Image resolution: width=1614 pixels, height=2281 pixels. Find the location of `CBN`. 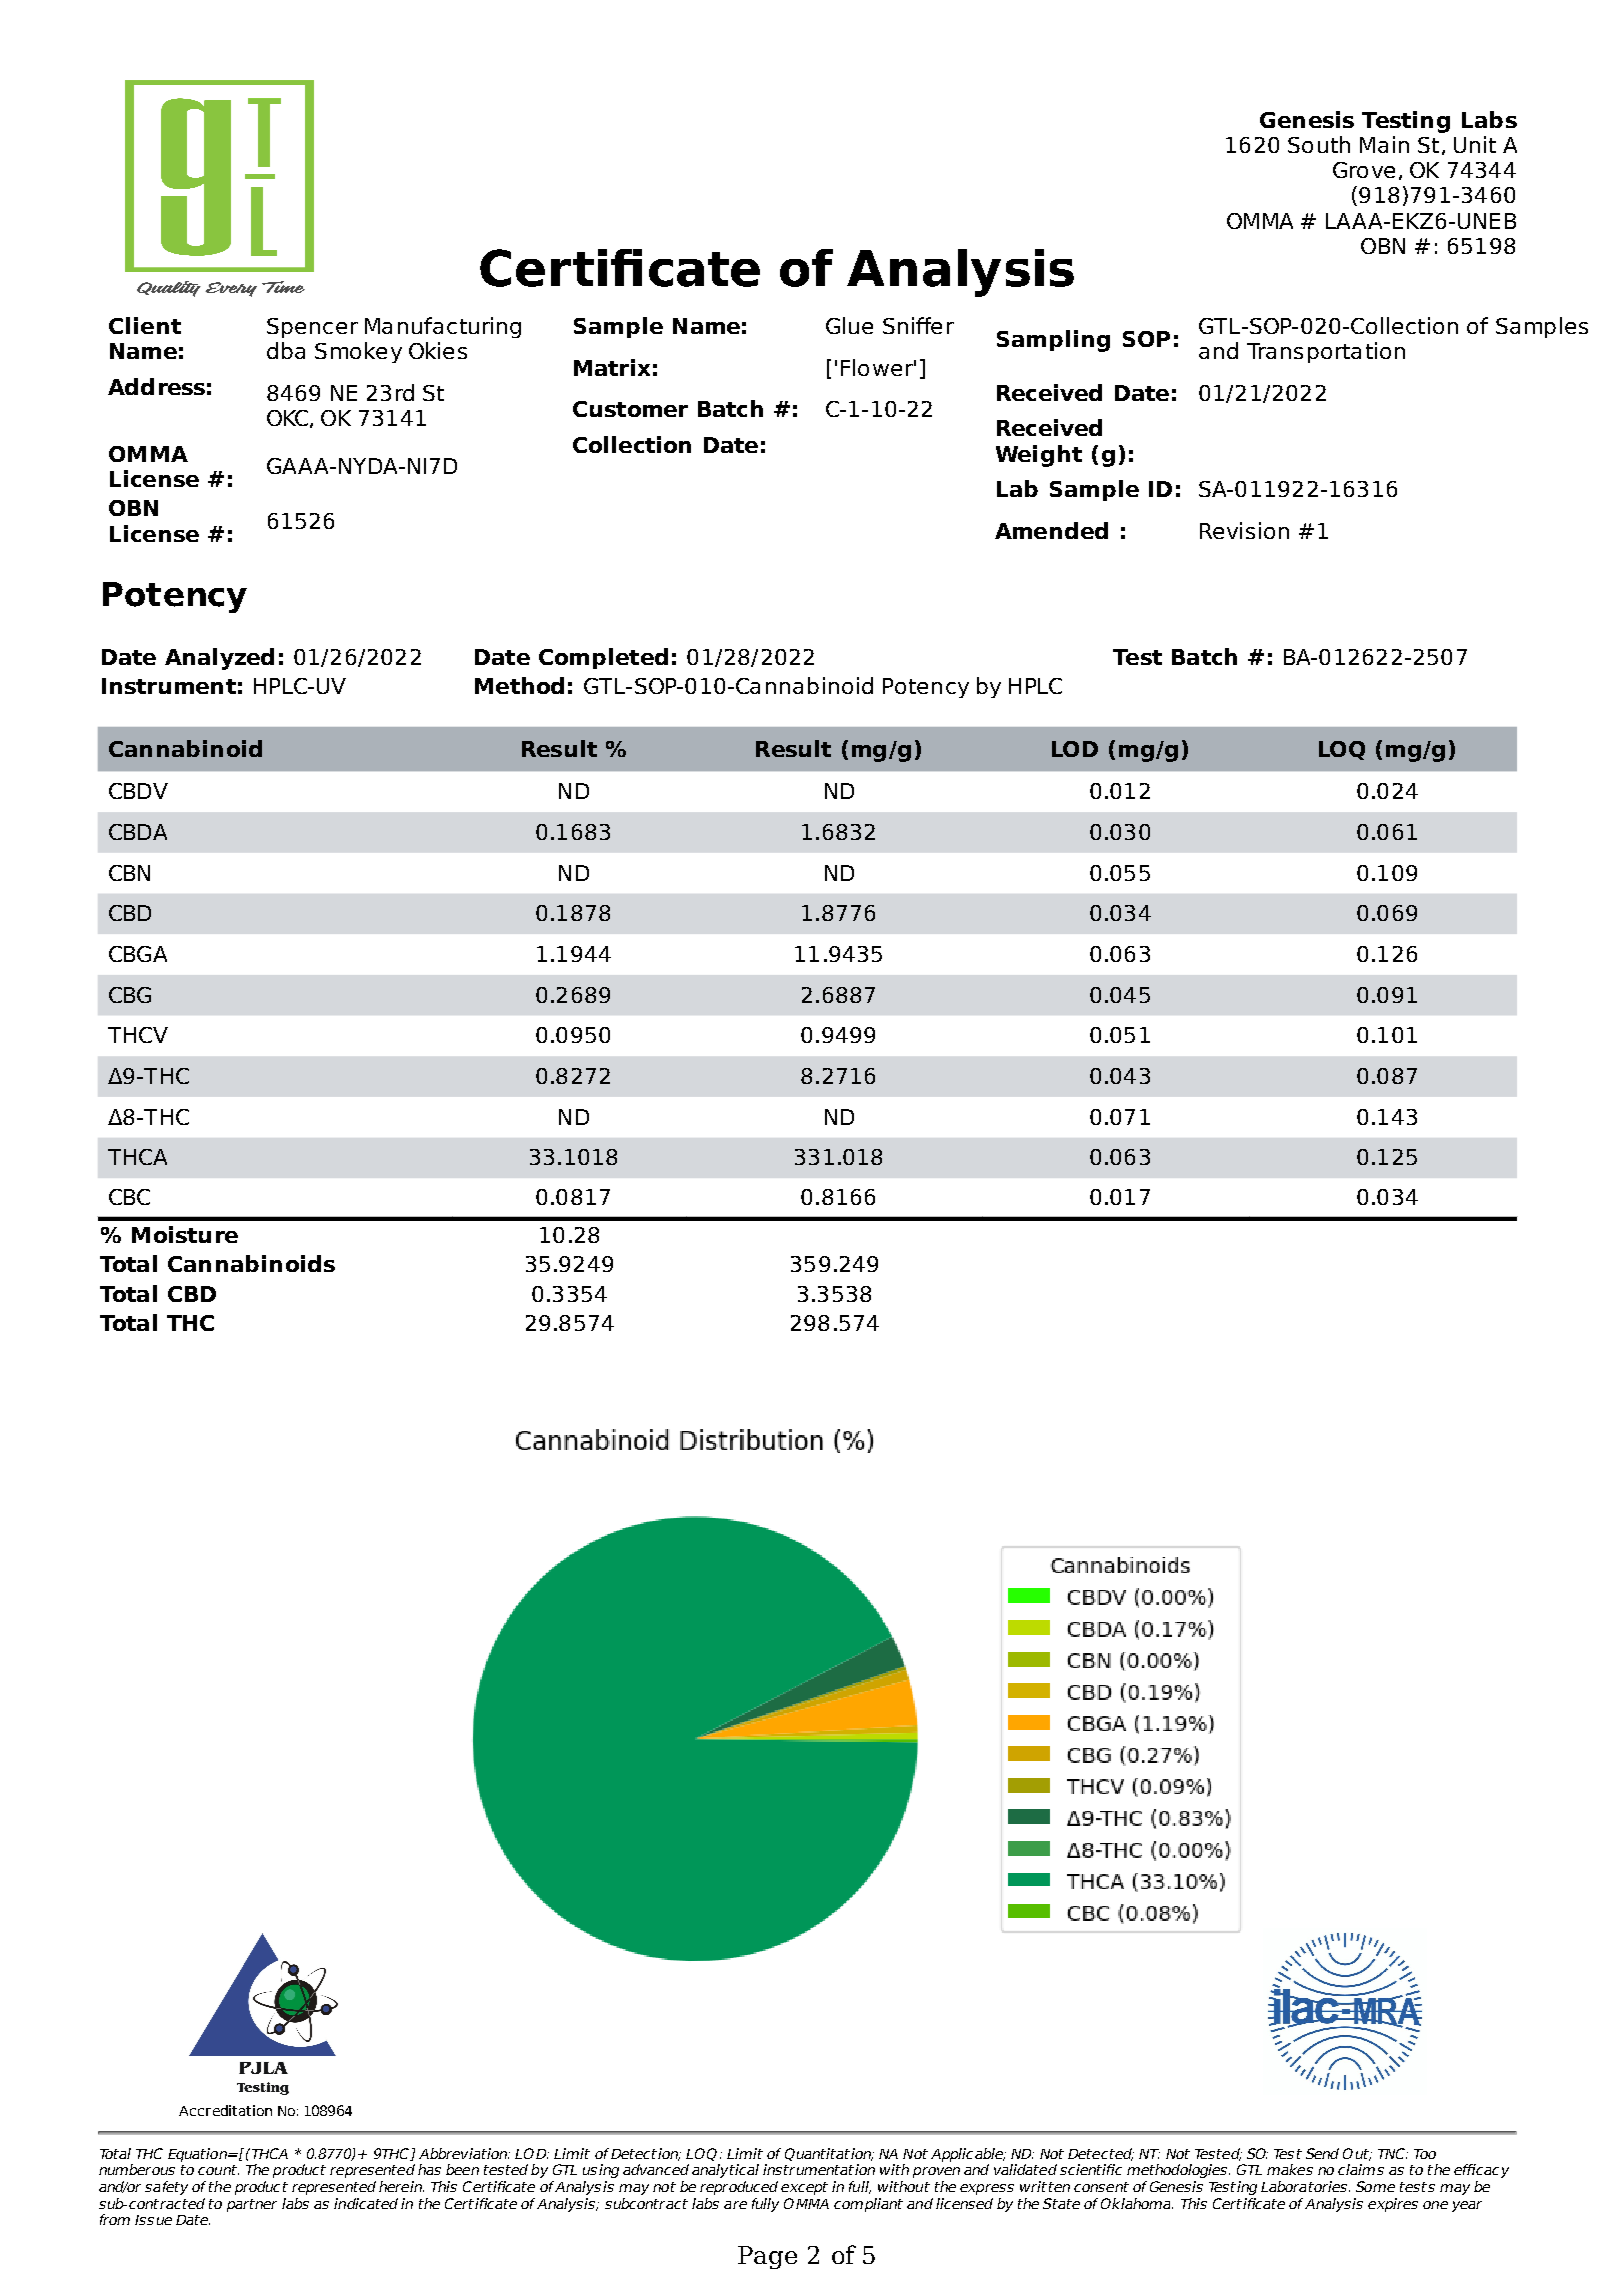

CBN is located at coordinates (129, 873).
